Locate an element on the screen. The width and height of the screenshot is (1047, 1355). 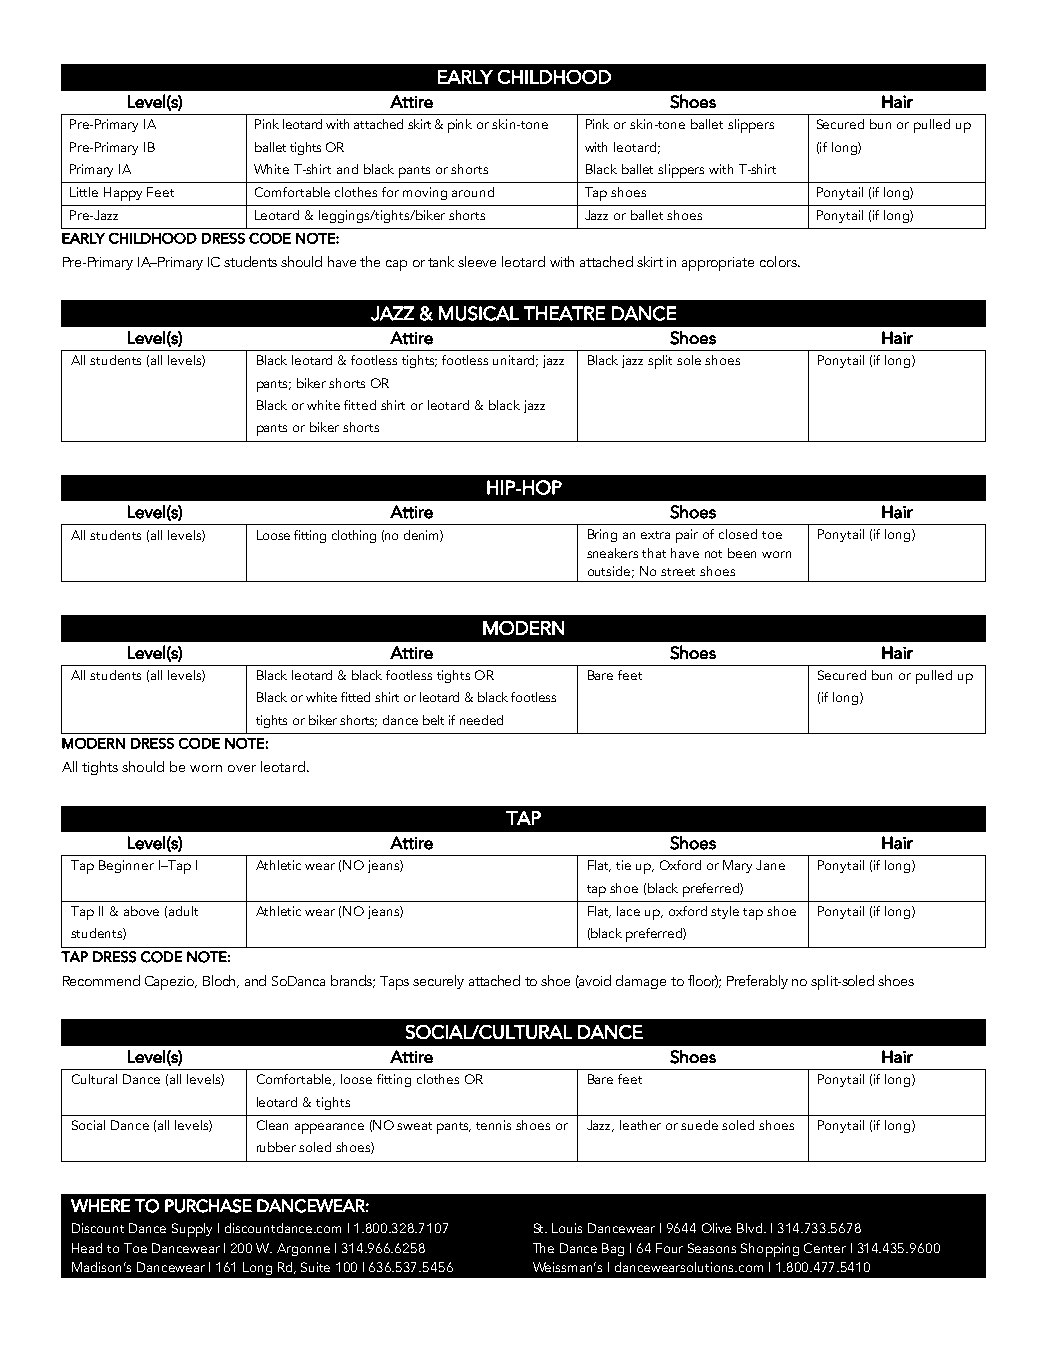
around is located at coordinates (473, 192).
